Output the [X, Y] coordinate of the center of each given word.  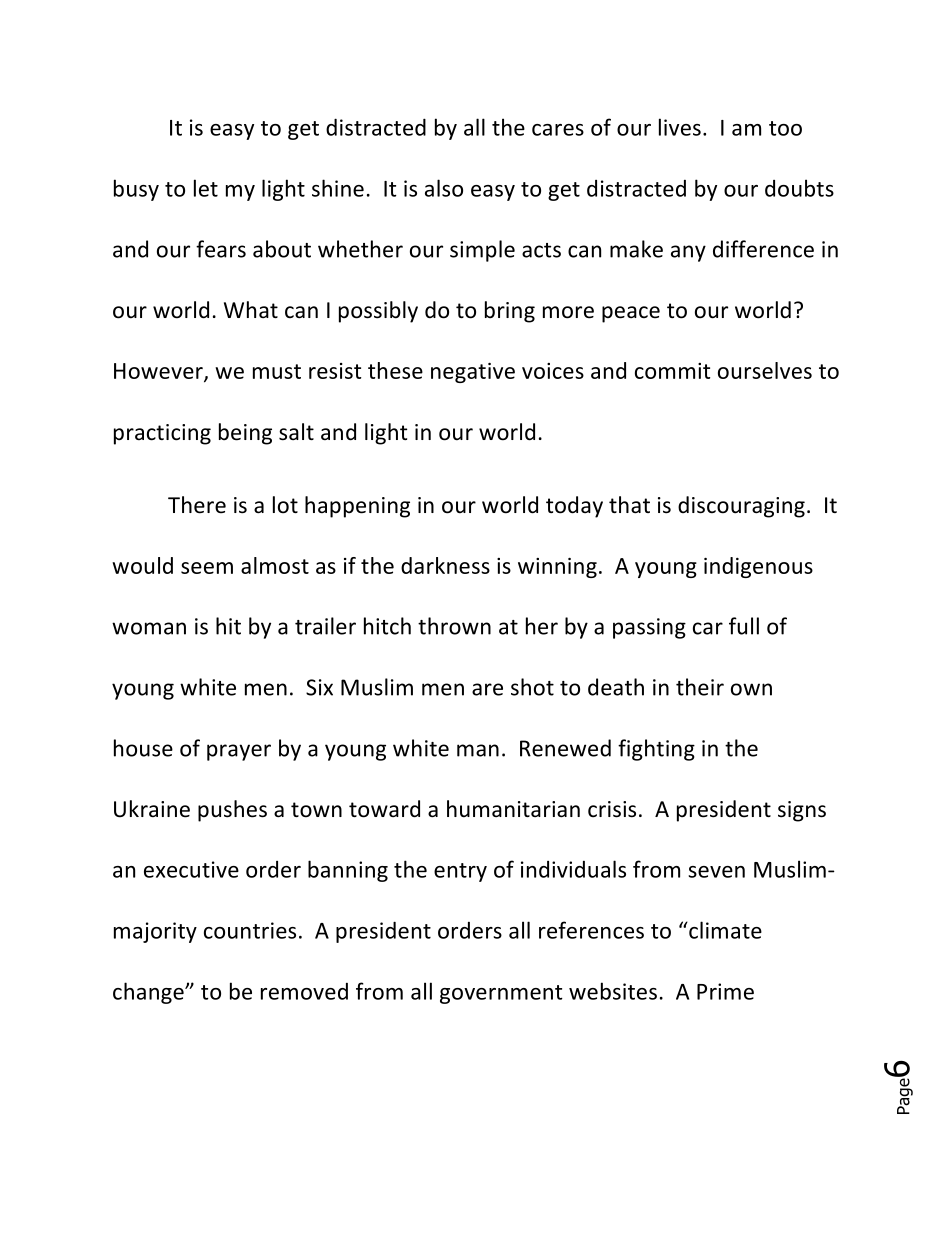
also [444, 188]
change [149, 993]
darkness [445, 565]
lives [680, 127]
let [206, 188]
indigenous [758, 567]
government [501, 994]
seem [207, 568]
